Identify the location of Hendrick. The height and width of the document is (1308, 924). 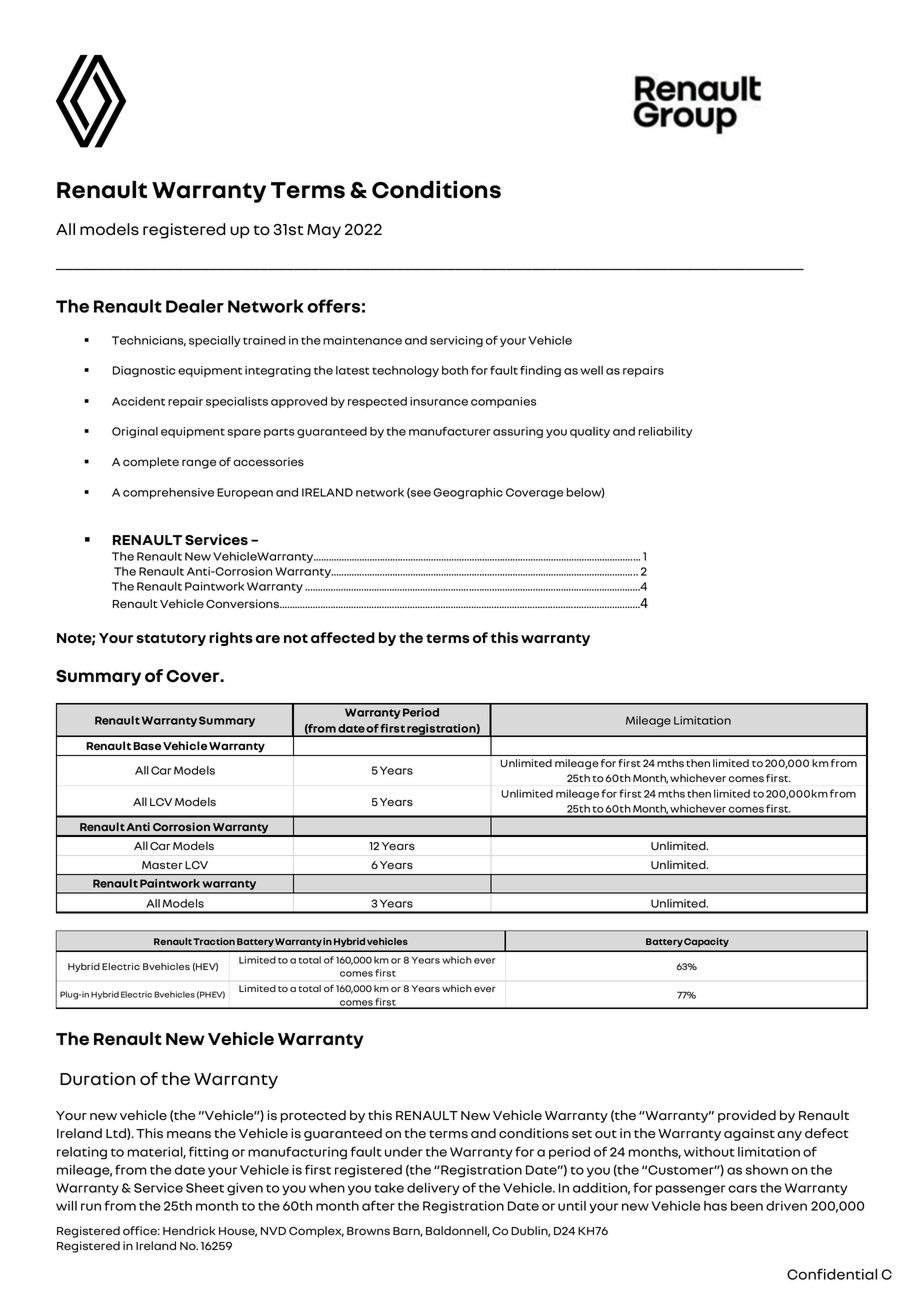
(189, 1230).
